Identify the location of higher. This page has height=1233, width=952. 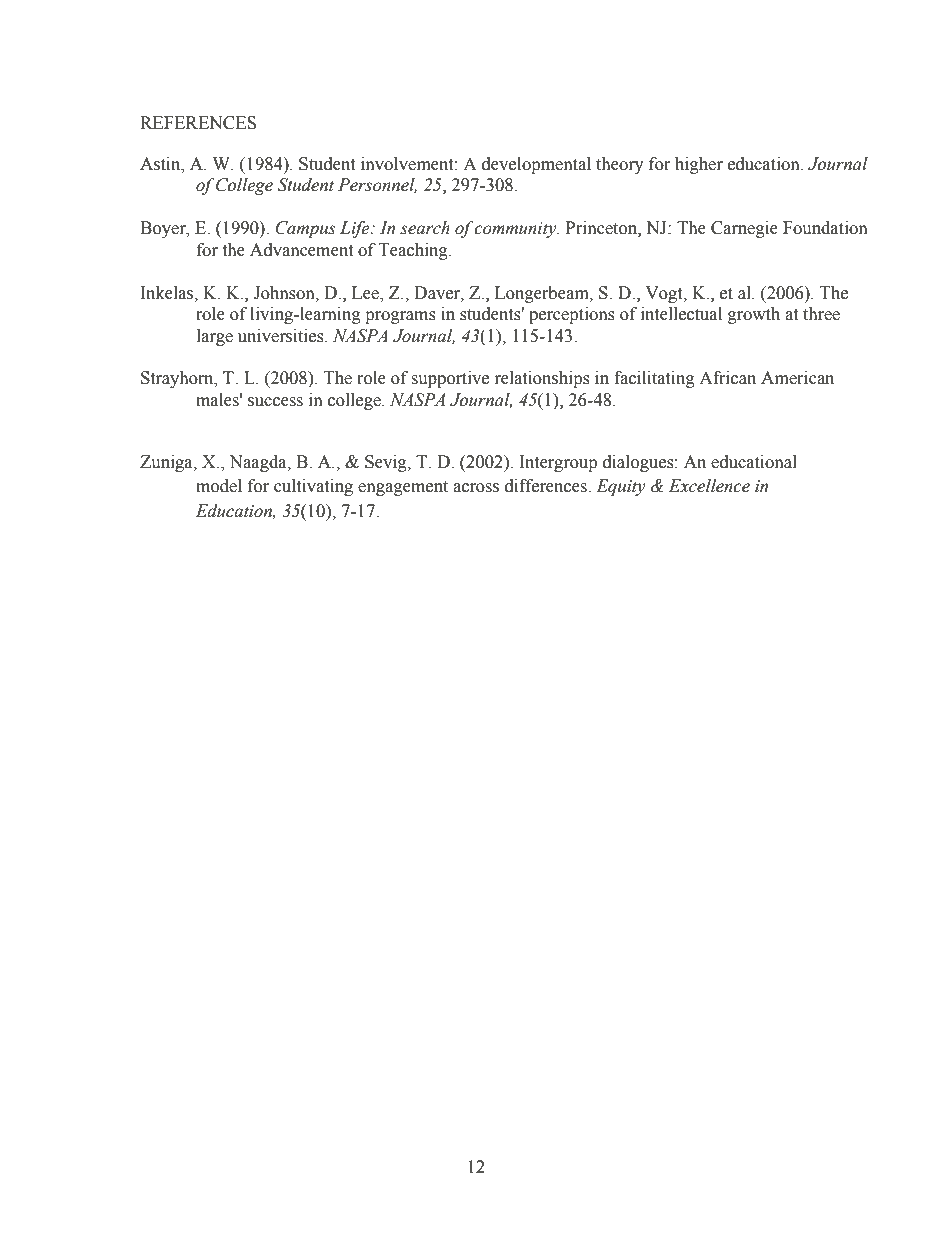
(699, 165).
